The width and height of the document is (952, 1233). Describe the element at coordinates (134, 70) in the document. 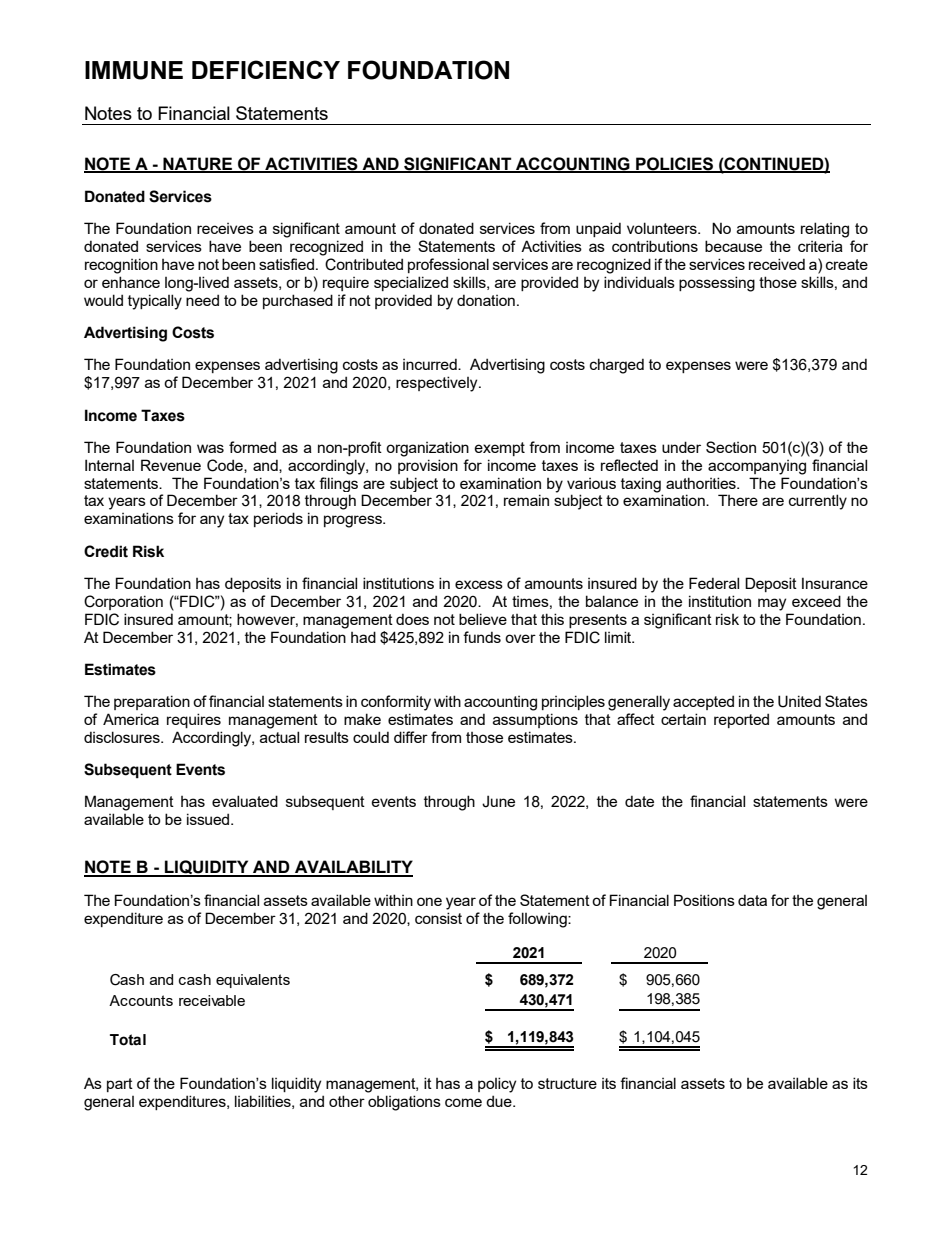

I see `IMMUNE` at that location.
